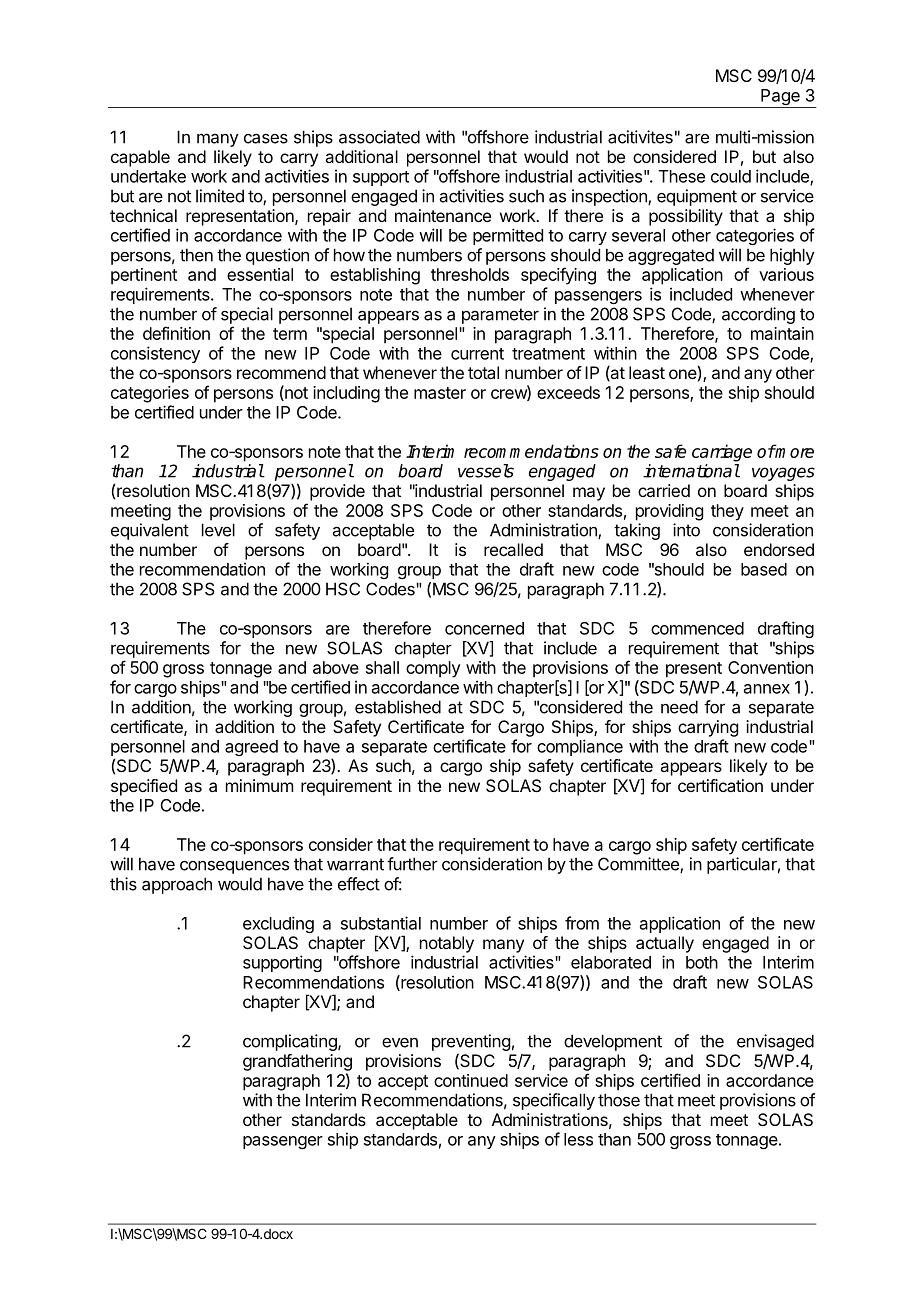 The image size is (924, 1308). What do you see at coordinates (720, 785) in the screenshot?
I see `certification` at bounding box center [720, 785].
